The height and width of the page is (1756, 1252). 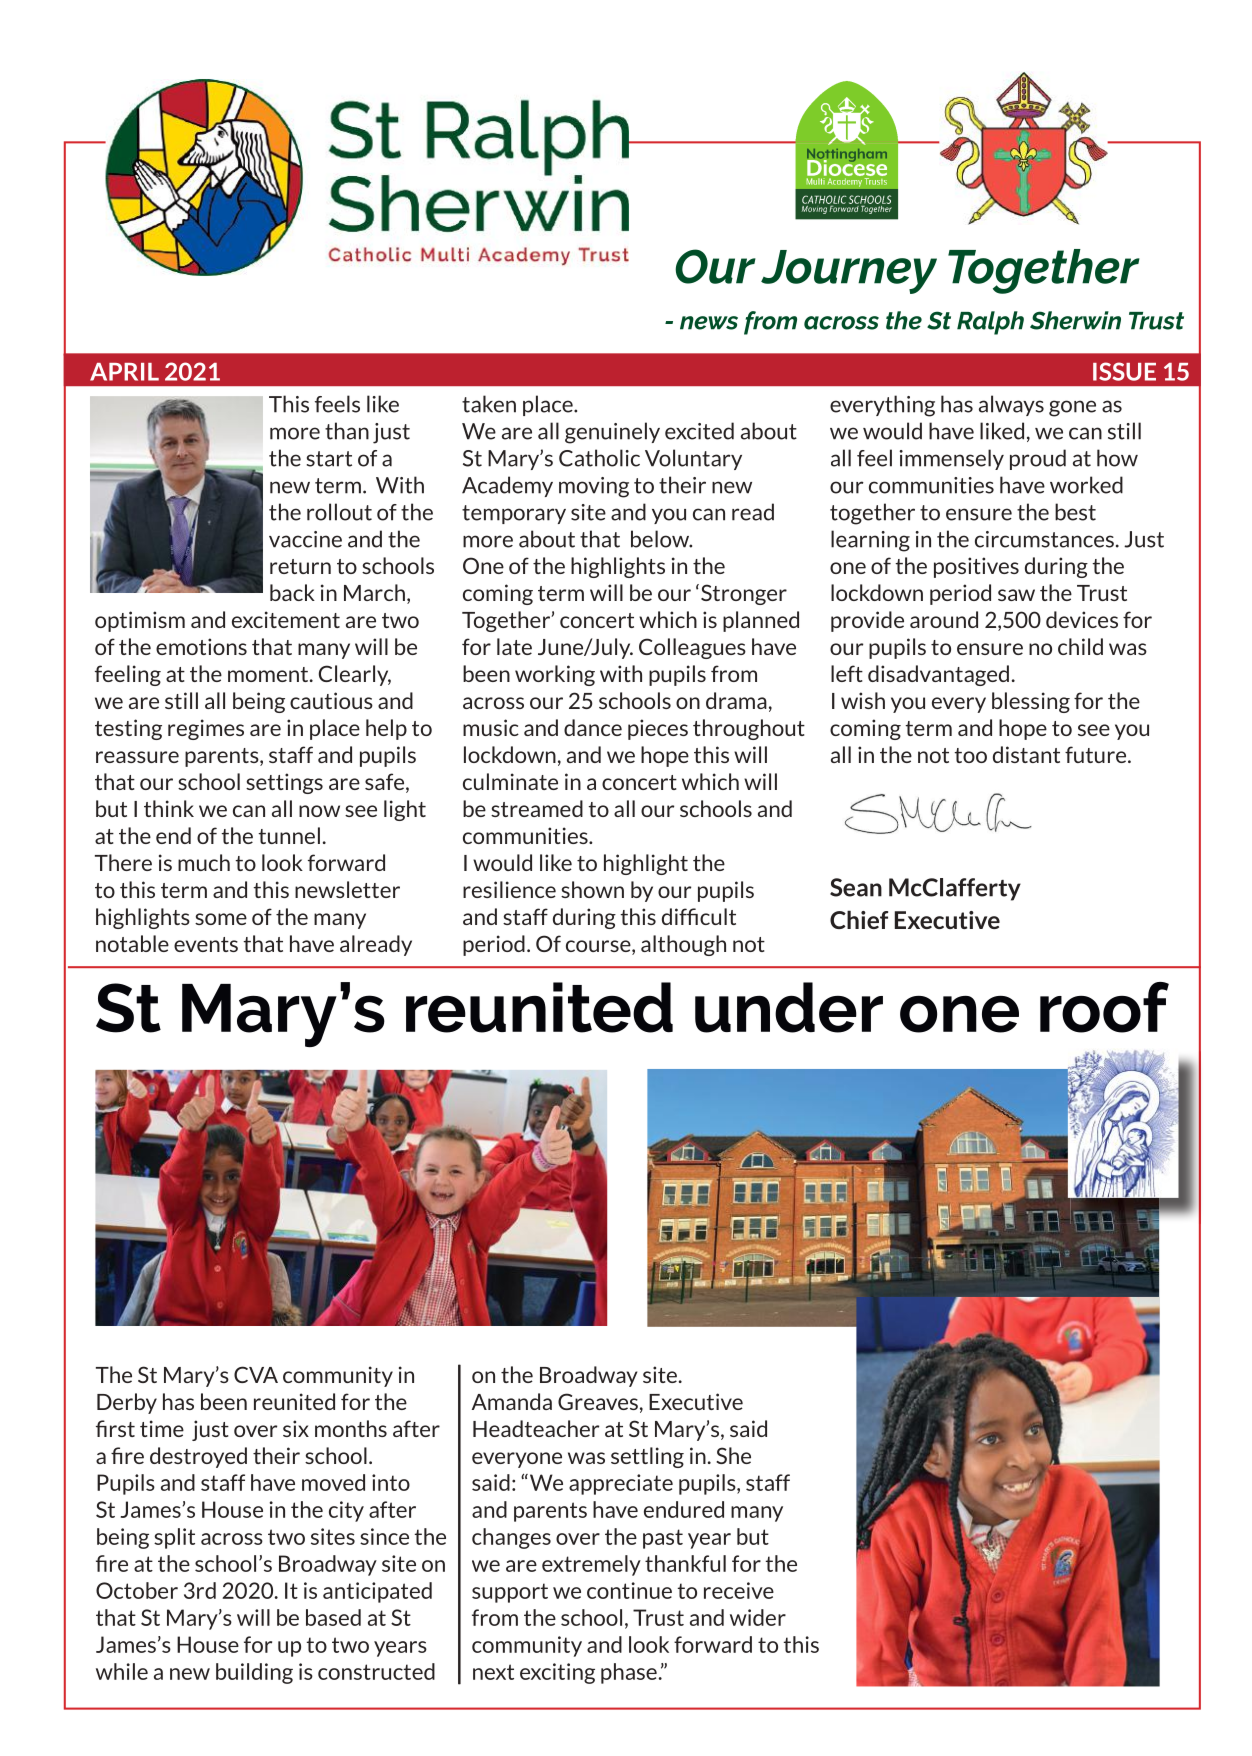 What do you see at coordinates (990, 323) in the page?
I see `Ralph` at bounding box center [990, 323].
